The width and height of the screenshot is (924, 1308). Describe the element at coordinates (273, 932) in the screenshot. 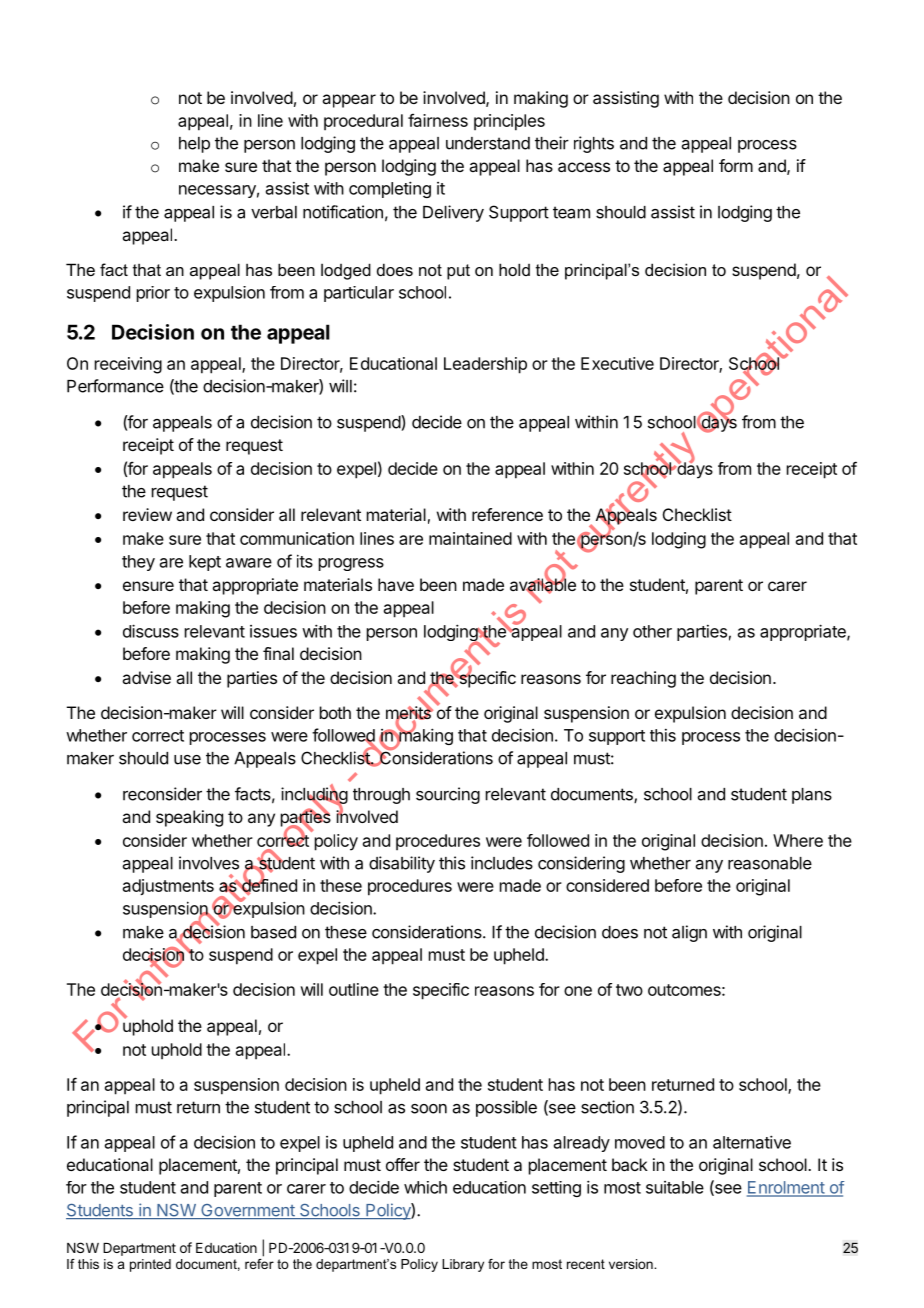

I see `based` at that location.
